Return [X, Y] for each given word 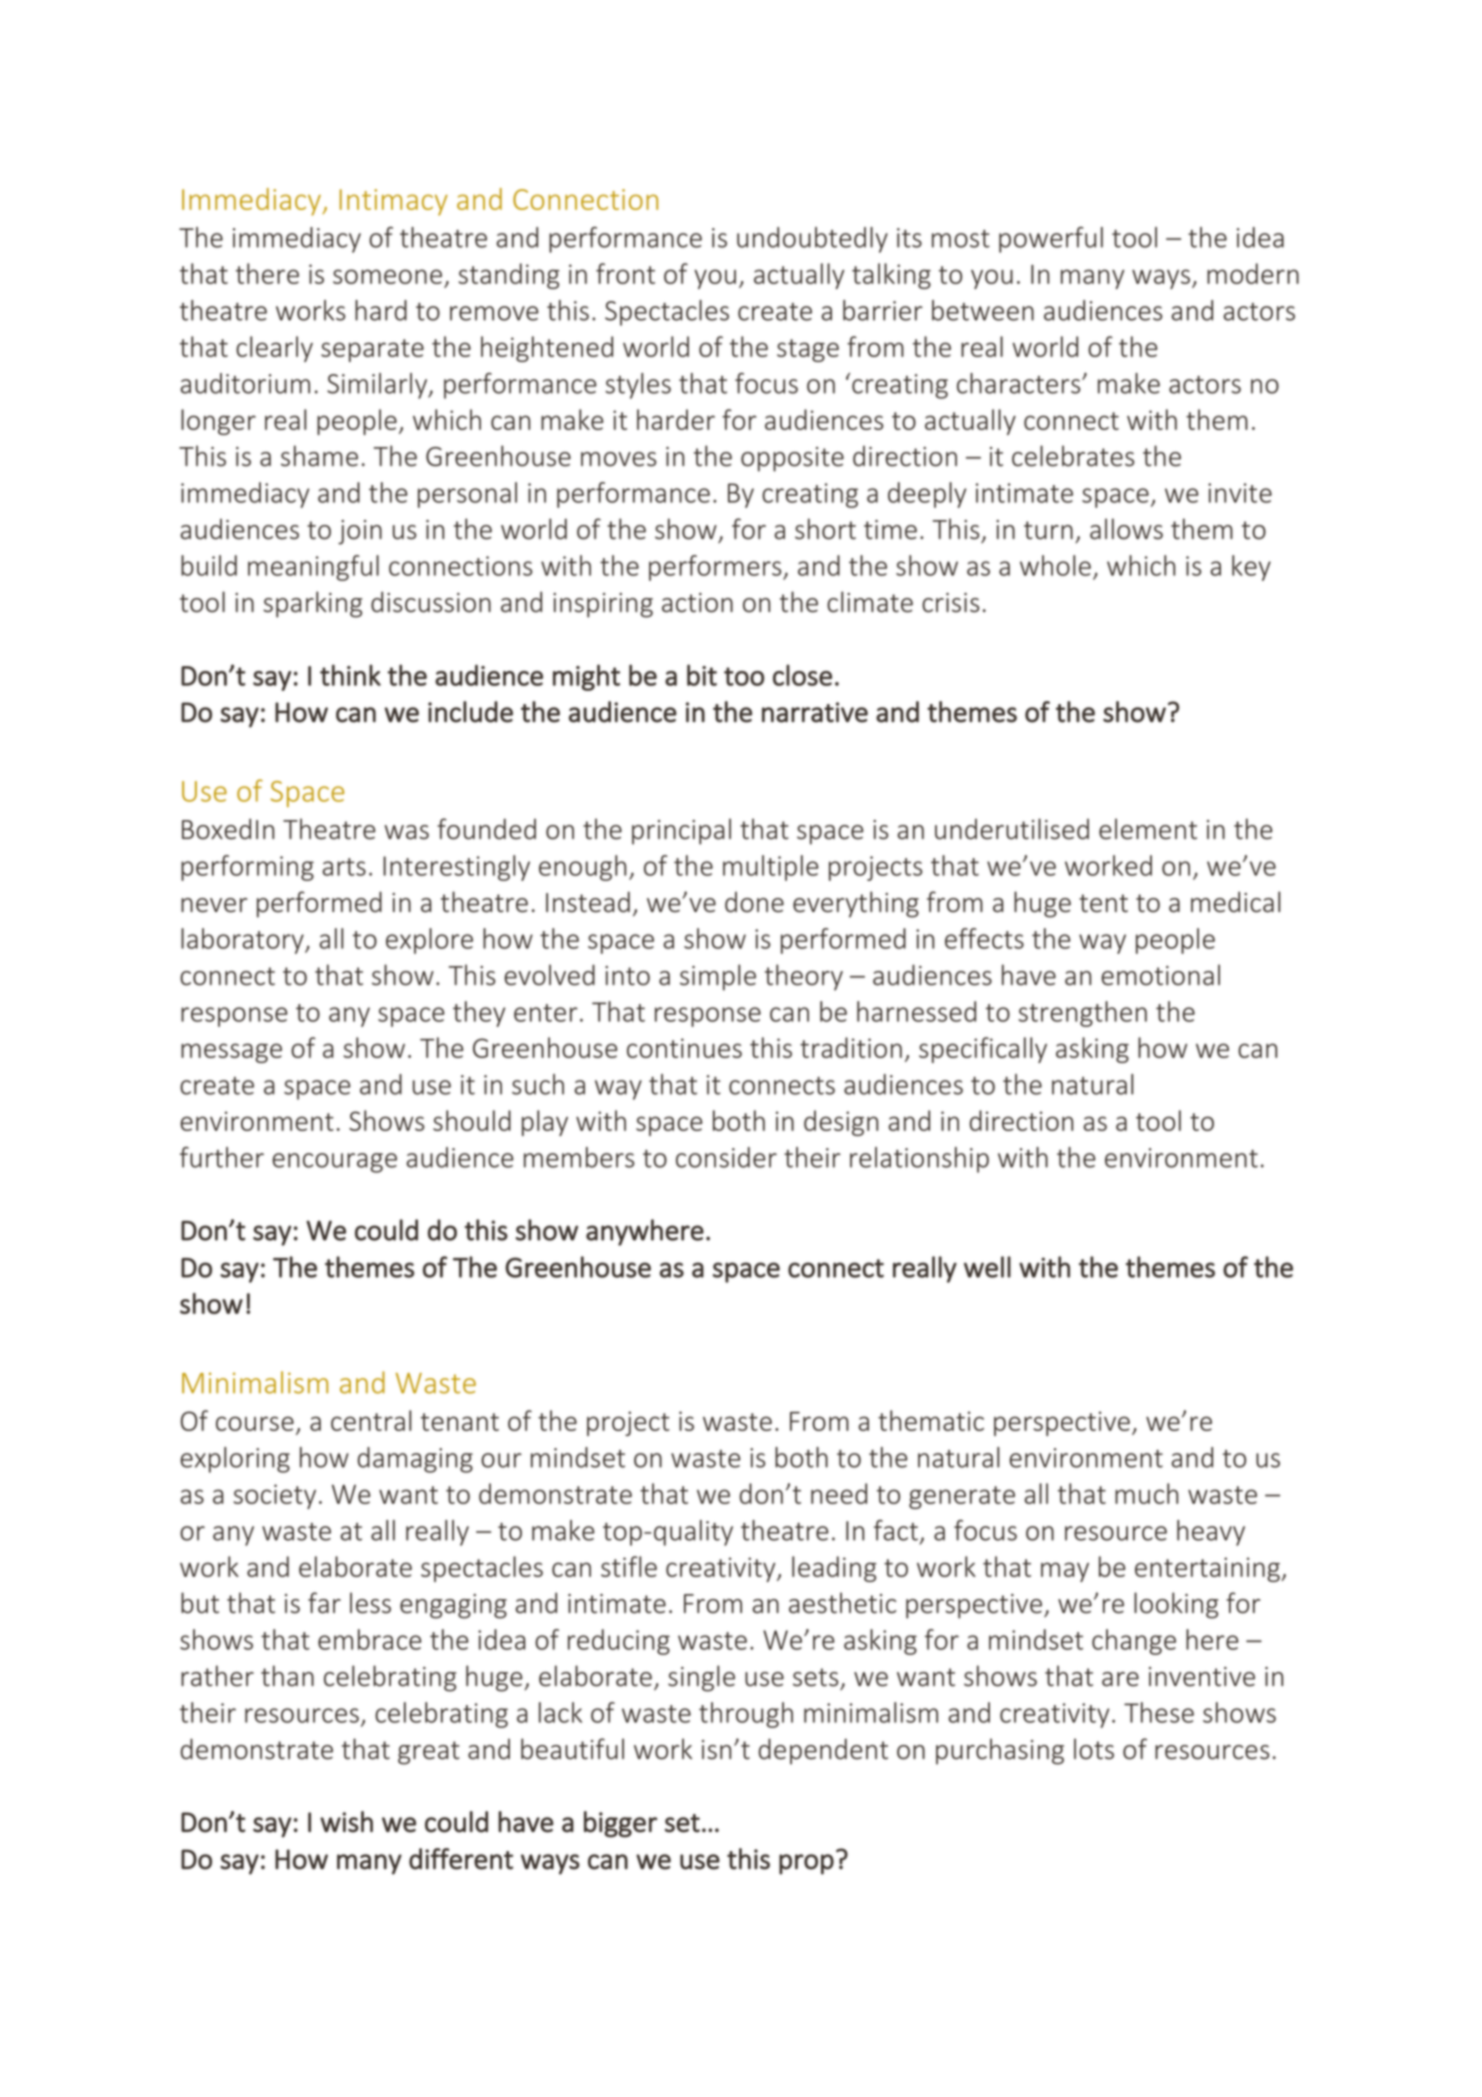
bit [702, 675]
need [839, 1493]
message [231, 1053]
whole [1055, 565]
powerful [1051, 240]
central [371, 1420]
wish [346, 1822]
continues [684, 1048]
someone [387, 276]
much [1146, 1493]
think [350, 675]
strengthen [1082, 1014]
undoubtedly [812, 240]
